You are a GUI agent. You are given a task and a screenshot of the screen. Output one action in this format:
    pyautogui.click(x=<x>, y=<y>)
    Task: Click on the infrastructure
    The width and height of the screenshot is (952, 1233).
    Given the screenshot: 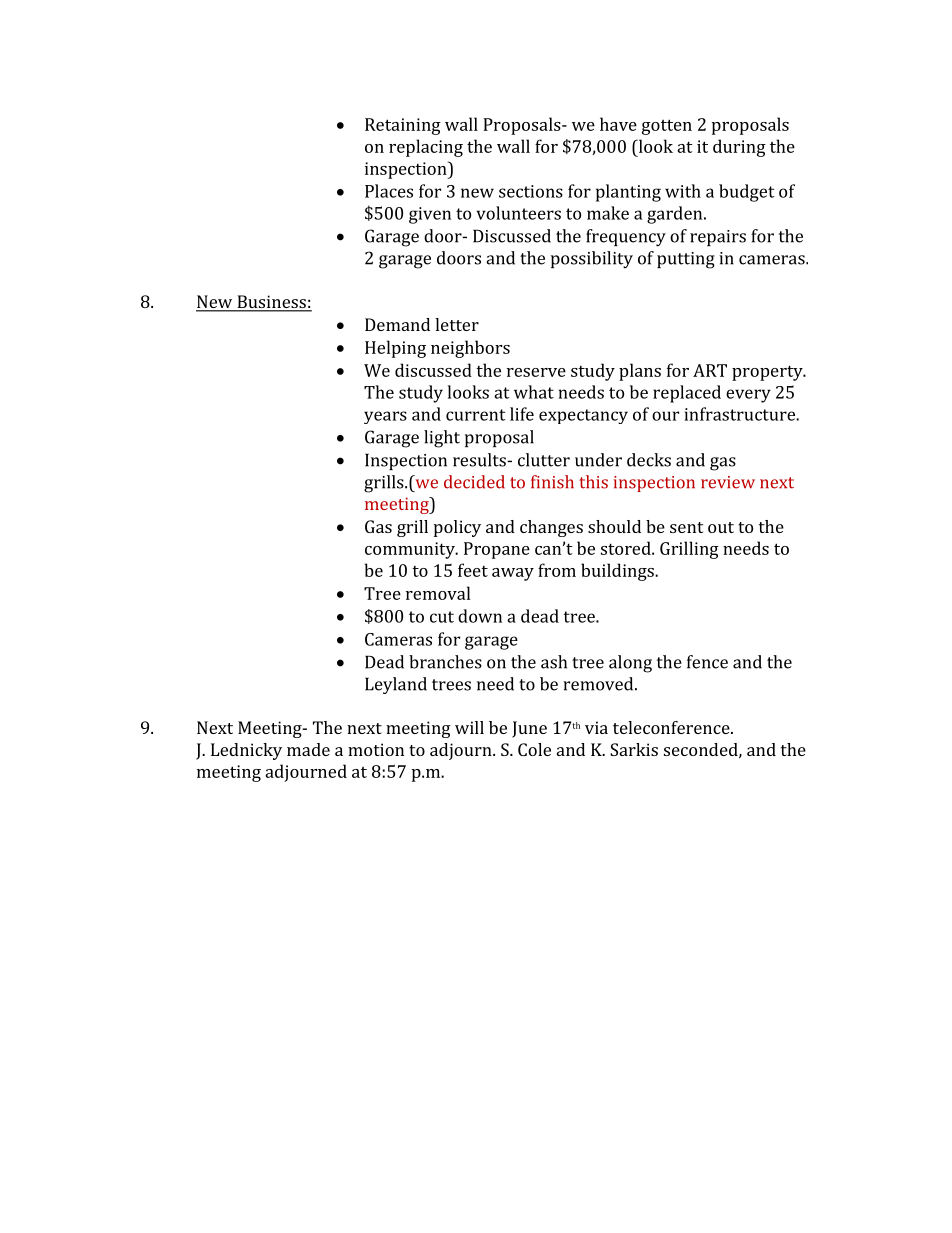 What is the action you would take?
    pyautogui.click(x=741, y=414)
